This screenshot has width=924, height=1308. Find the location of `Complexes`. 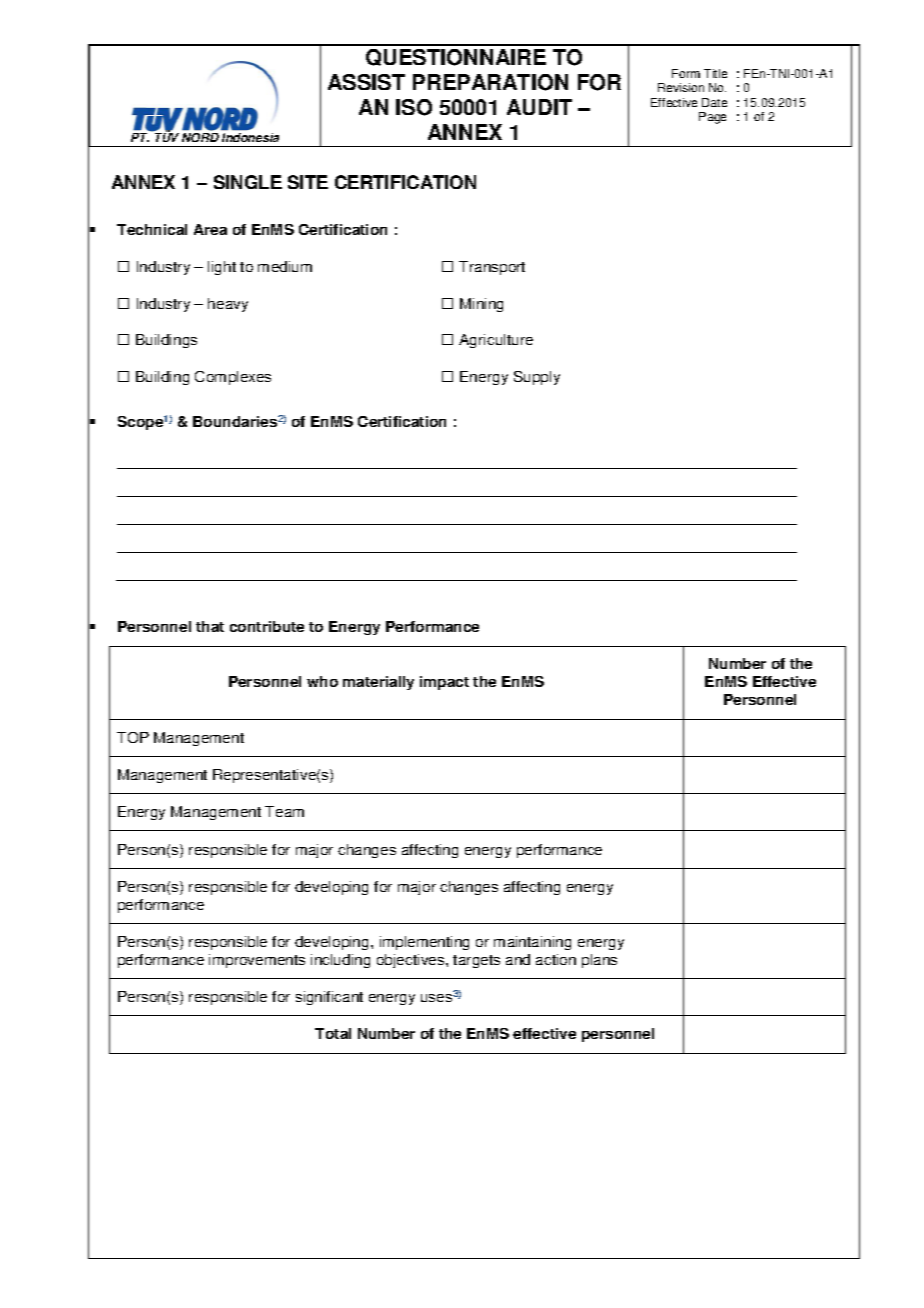

Complexes is located at coordinates (233, 378).
